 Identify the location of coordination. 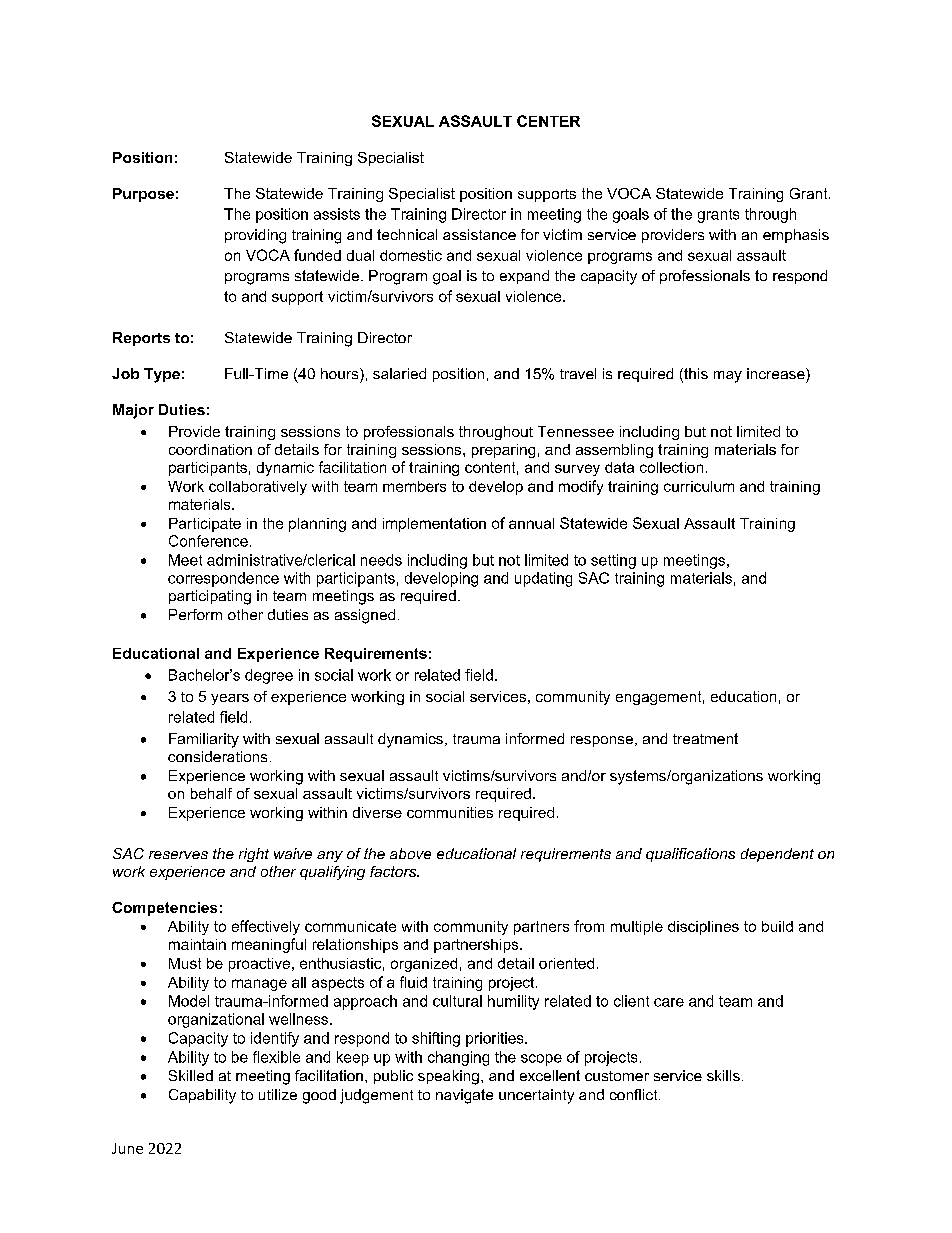
(210, 449).
